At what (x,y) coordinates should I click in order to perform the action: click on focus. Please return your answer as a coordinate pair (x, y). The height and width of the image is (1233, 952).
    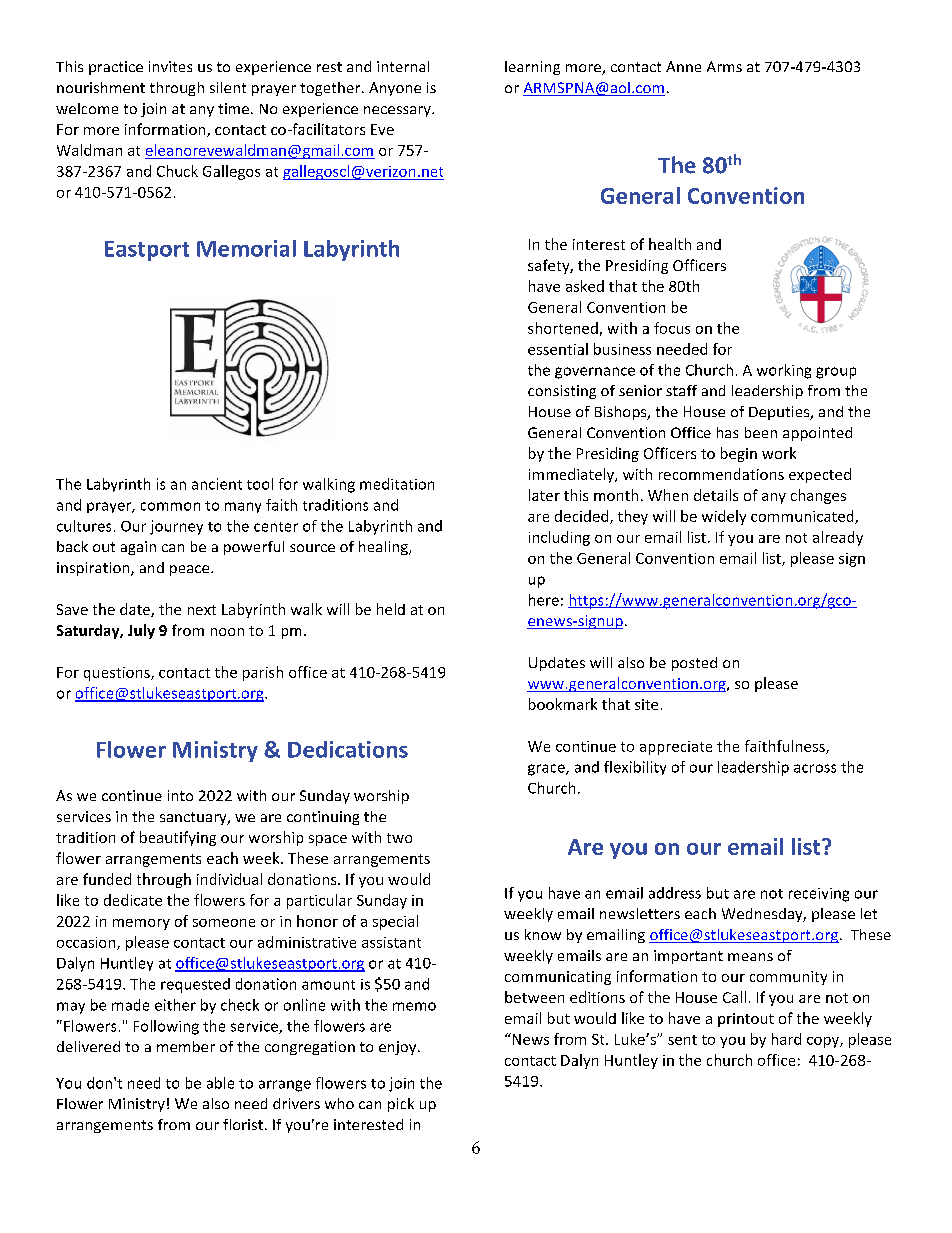
    Looking at the image, I should click on (672, 328).
